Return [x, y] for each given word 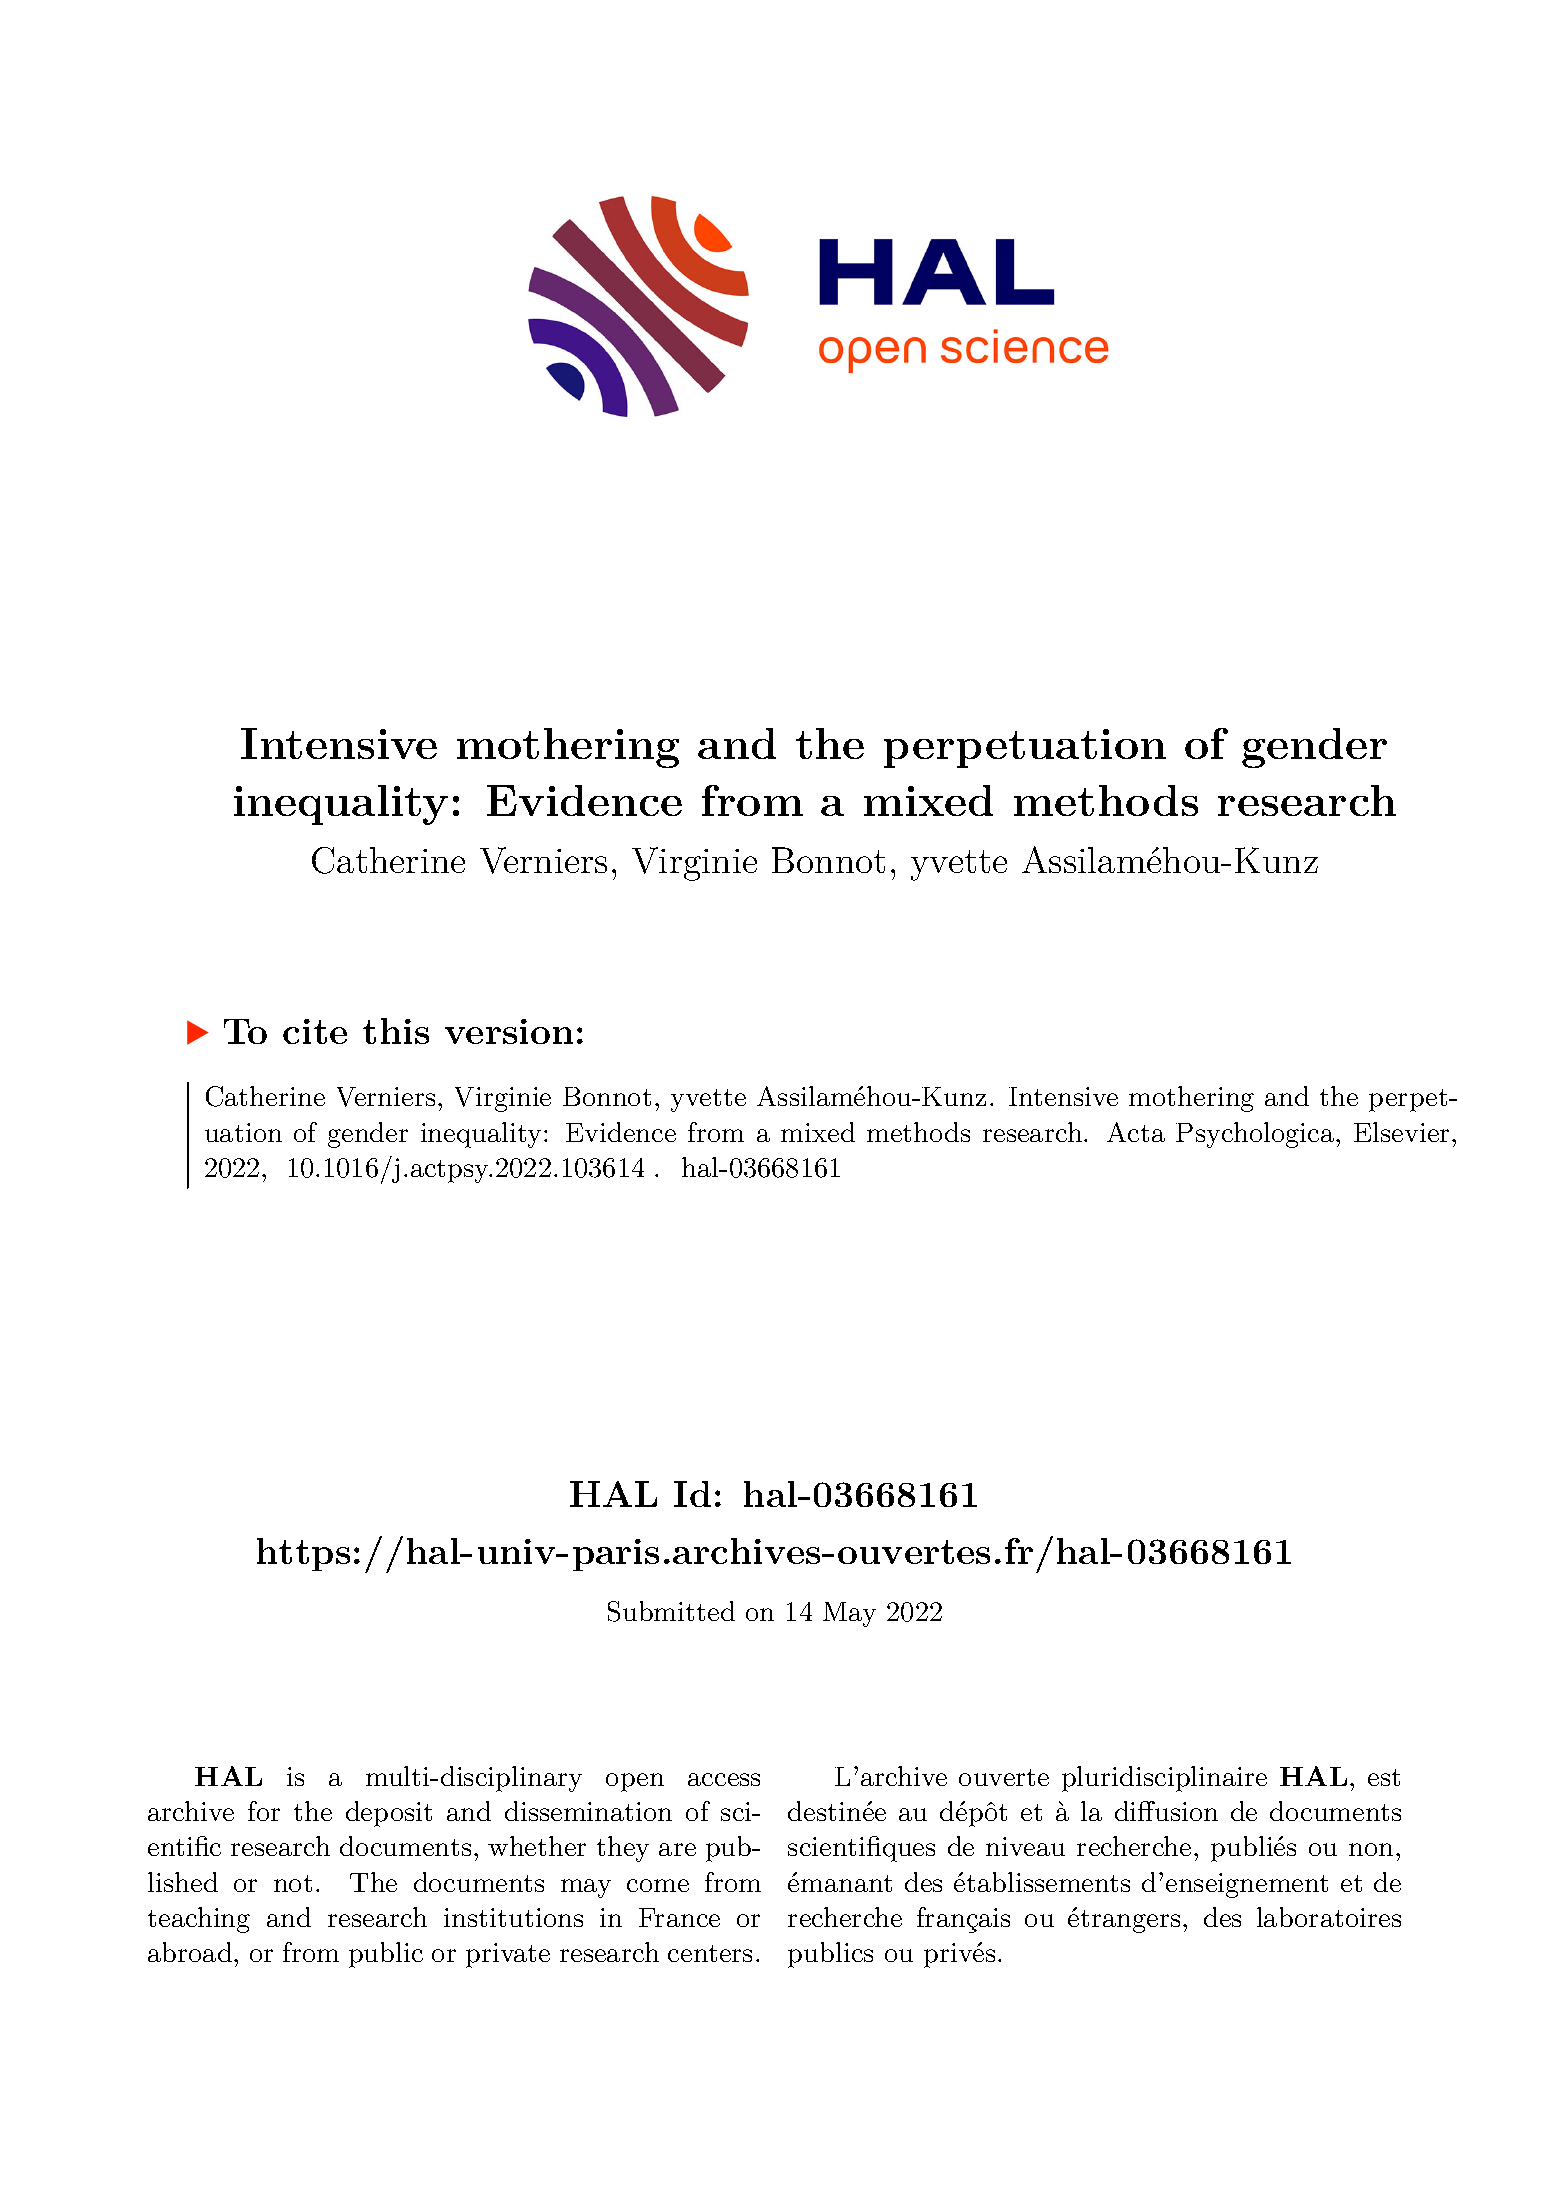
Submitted [671, 1611]
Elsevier [1403, 1132]
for [264, 1811]
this [396, 1031]
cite [315, 1031]
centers [710, 1953]
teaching [199, 1920]
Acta [1136, 1132]
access [724, 1779]
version [509, 1031]
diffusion [1166, 1811]
